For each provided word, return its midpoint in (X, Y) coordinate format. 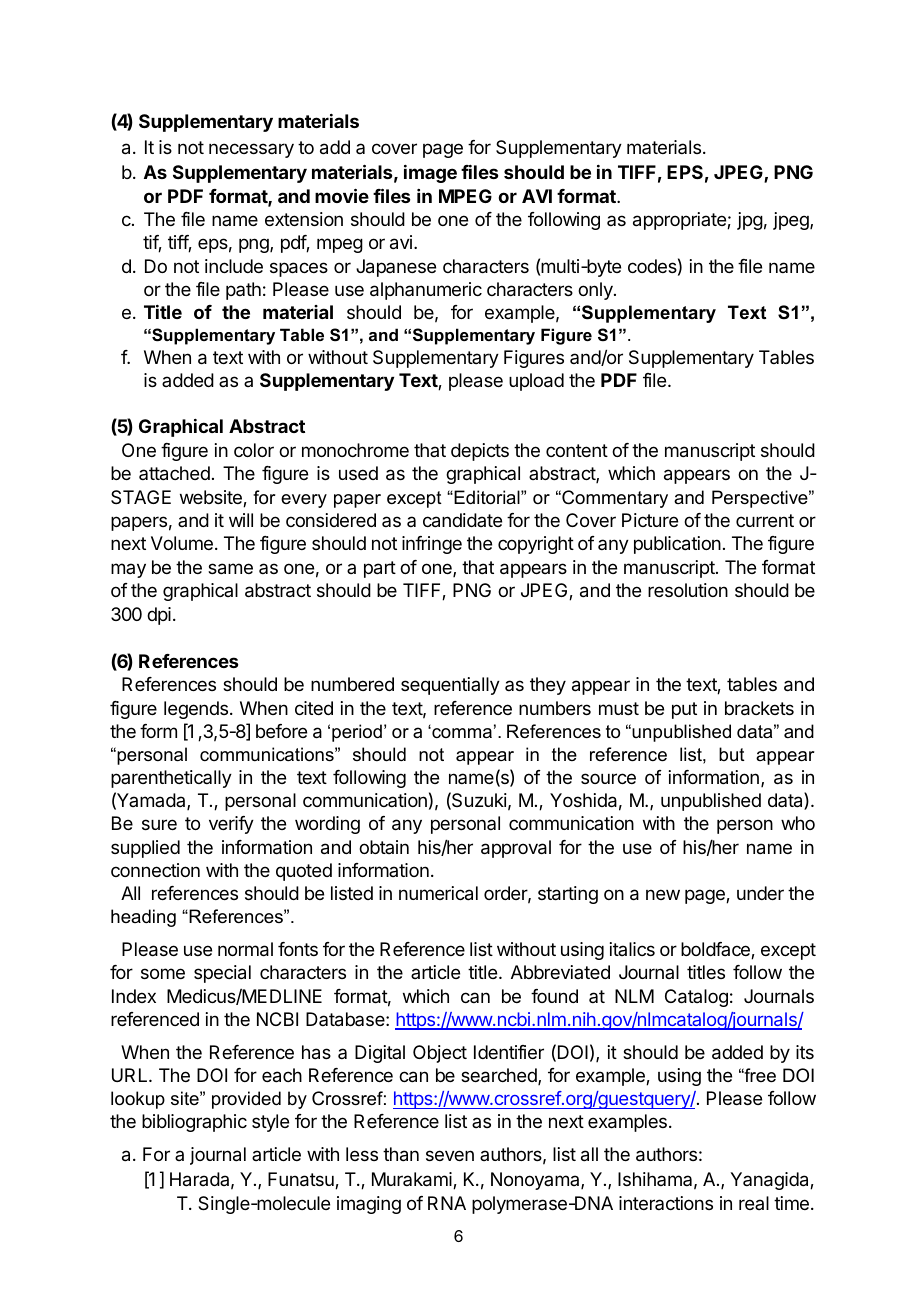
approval (516, 849)
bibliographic (194, 1123)
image (430, 174)
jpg (750, 221)
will (241, 520)
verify (231, 825)
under (760, 893)
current (765, 520)
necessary (251, 150)
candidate (462, 520)
